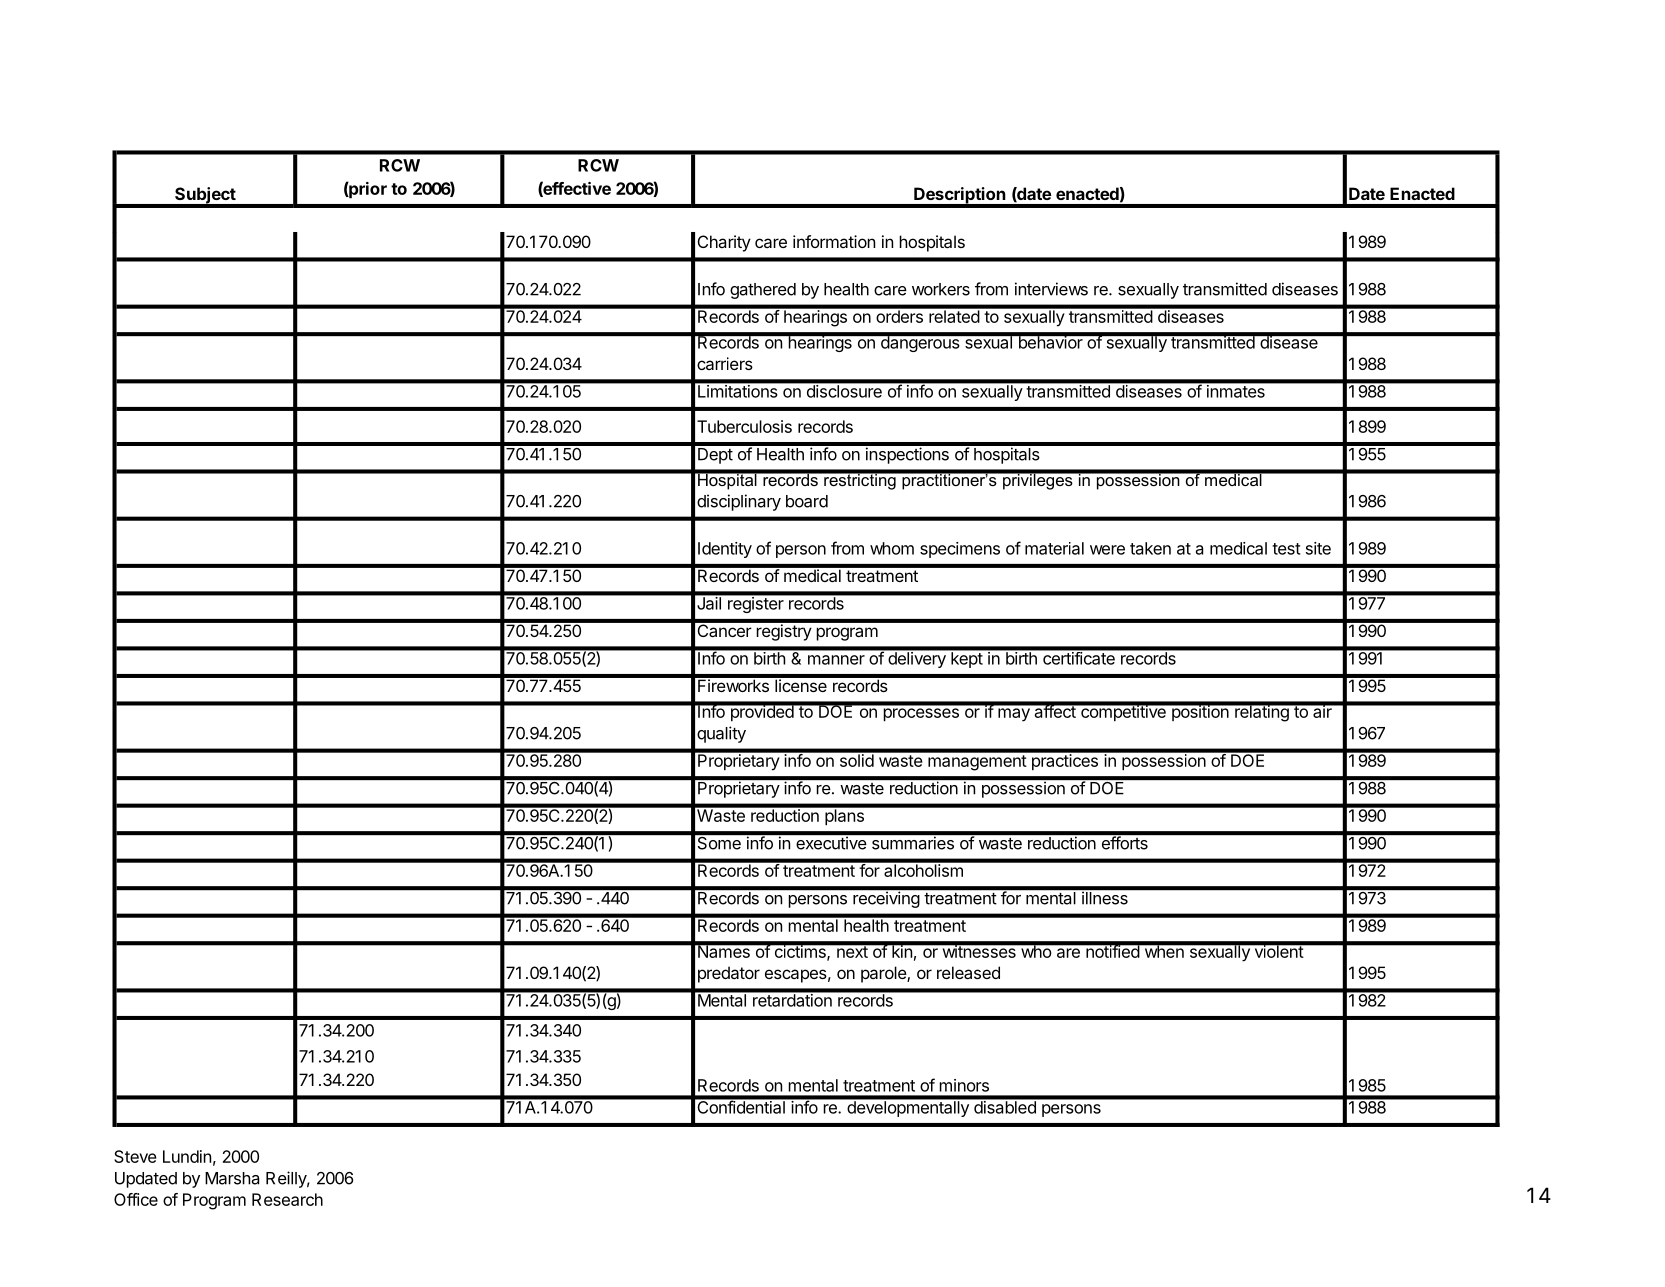 This image has height=1287, width=1665. I want to click on Charity, so click(724, 243).
